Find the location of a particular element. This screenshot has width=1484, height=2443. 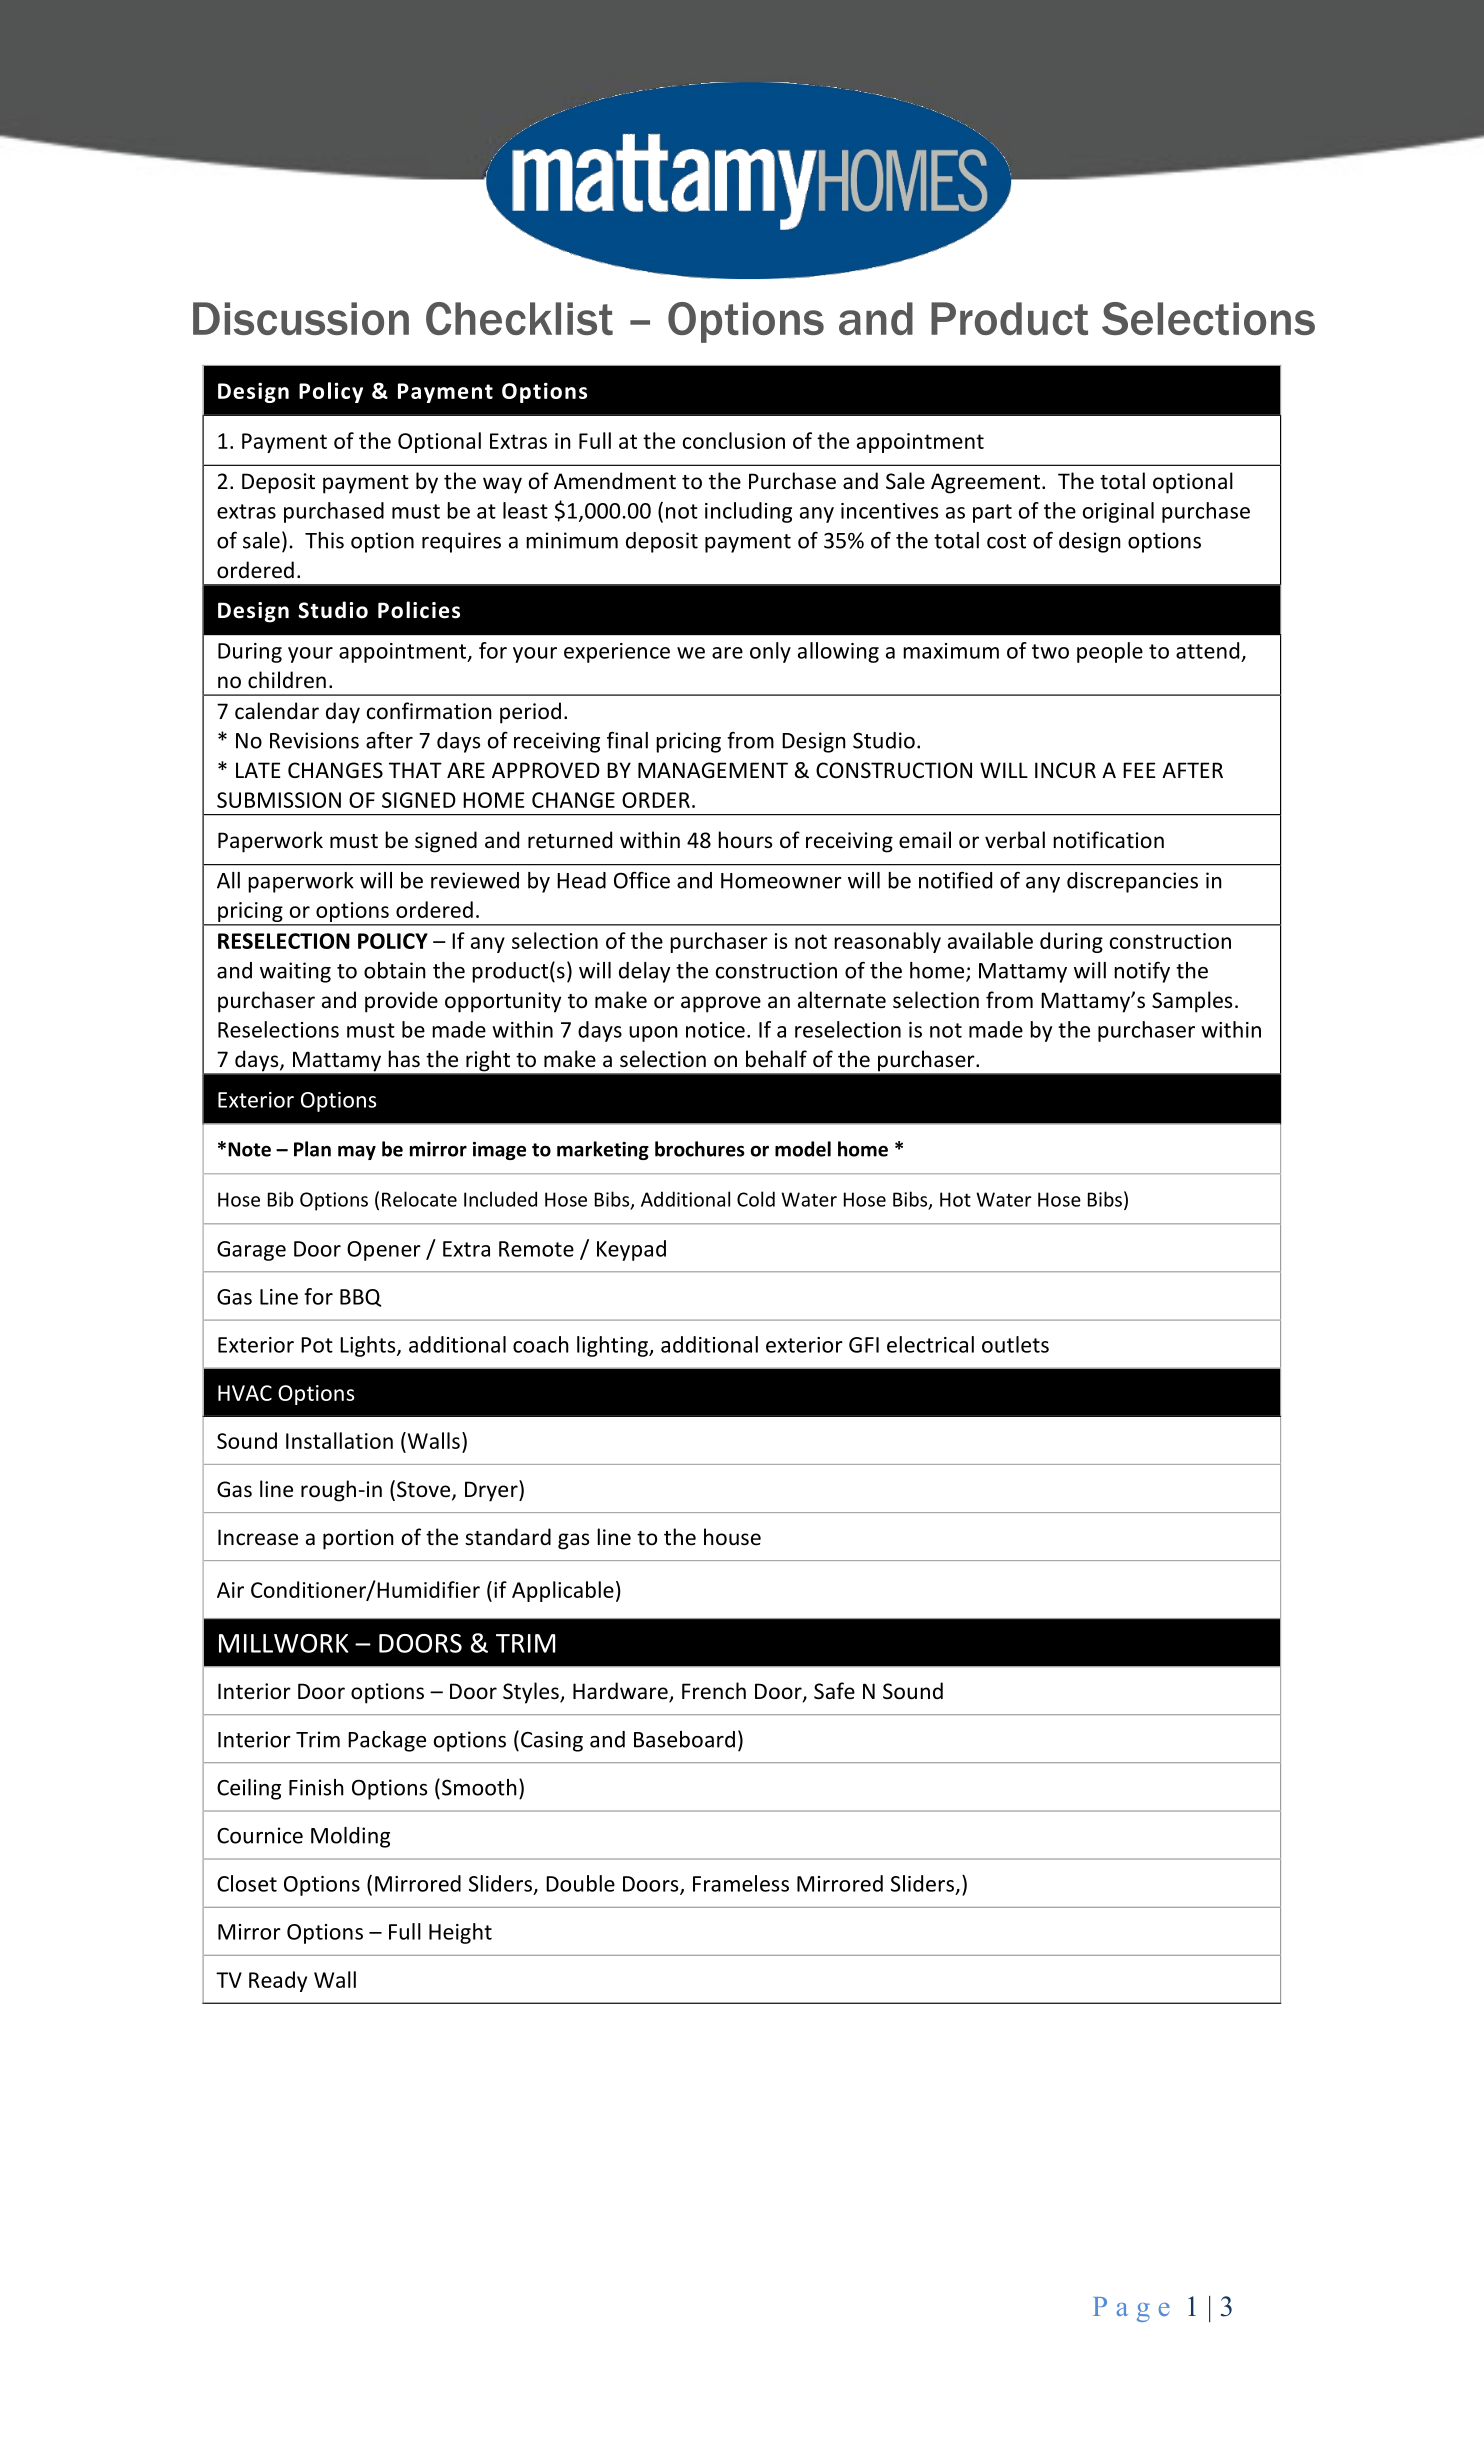

conclusion is located at coordinates (734, 440).
